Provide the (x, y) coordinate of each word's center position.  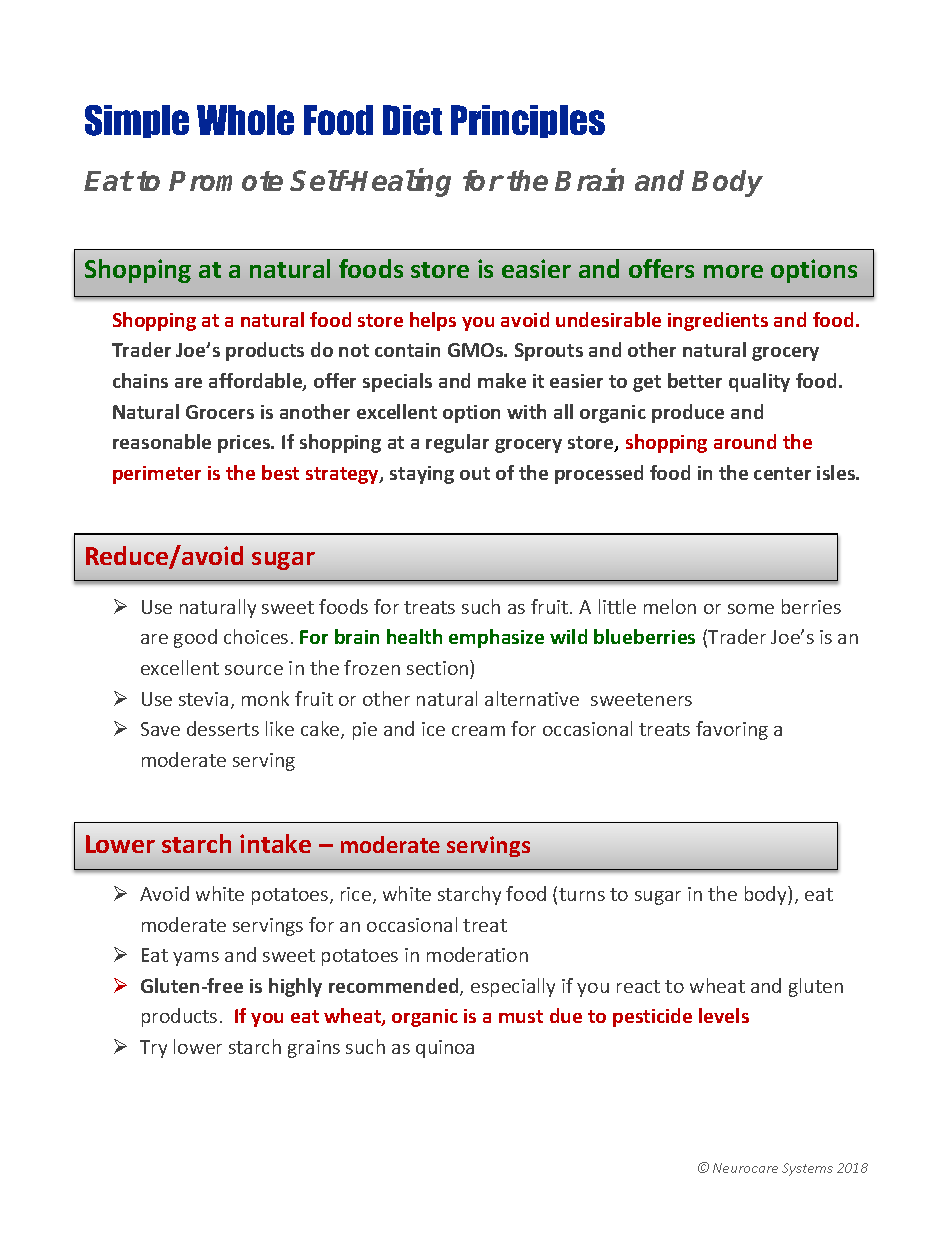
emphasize (496, 638)
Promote (226, 181)
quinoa (445, 1049)
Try (153, 1049)
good (195, 638)
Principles (528, 121)
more (733, 271)
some (751, 609)
